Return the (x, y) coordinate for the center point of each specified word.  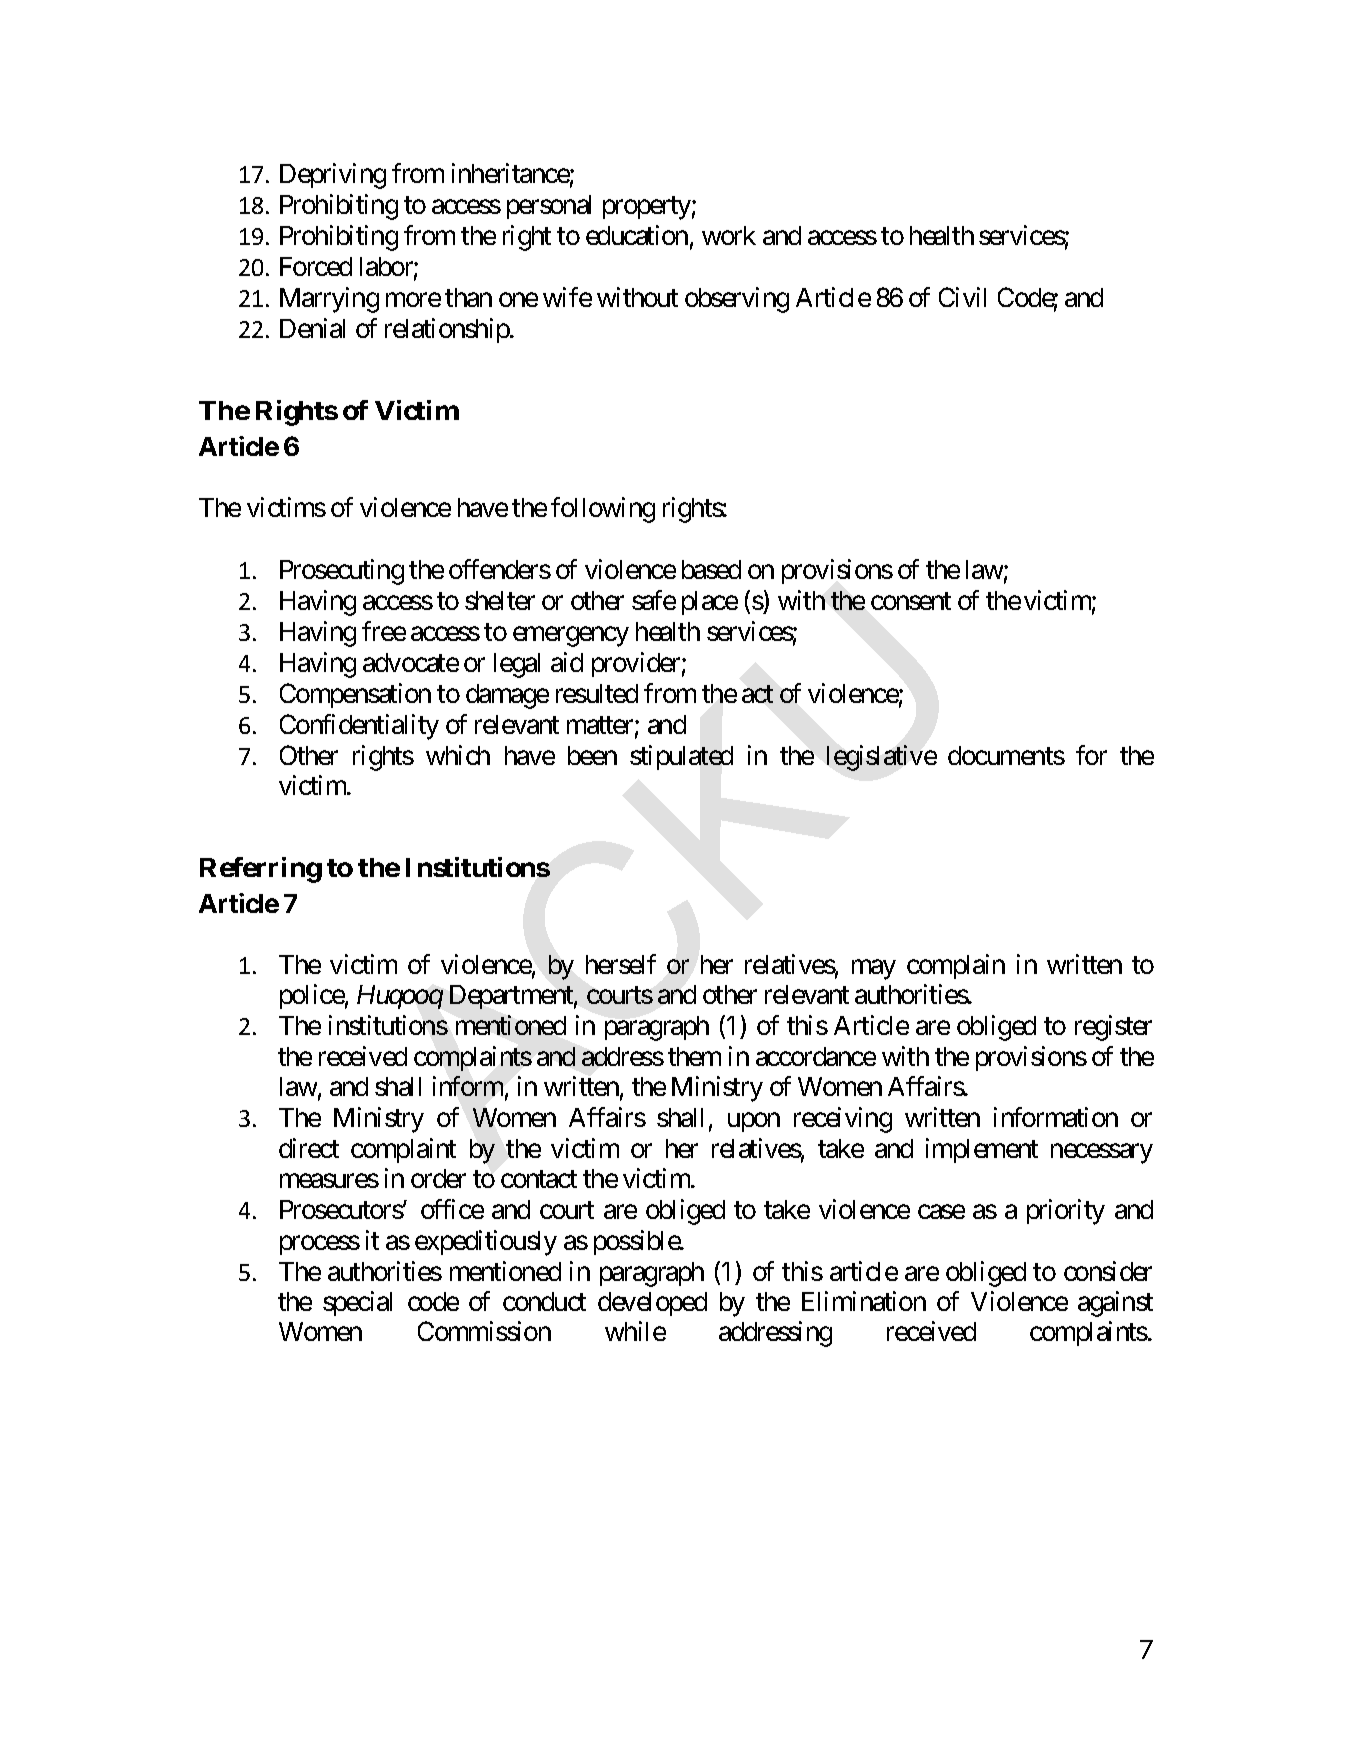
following (603, 510)
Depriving (333, 176)
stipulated (681, 757)
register (1113, 1028)
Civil (962, 297)
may (874, 970)
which (458, 755)
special (357, 1303)
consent (911, 601)
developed (652, 1304)
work (729, 235)
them (694, 1056)
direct (309, 1148)
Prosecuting (342, 572)
